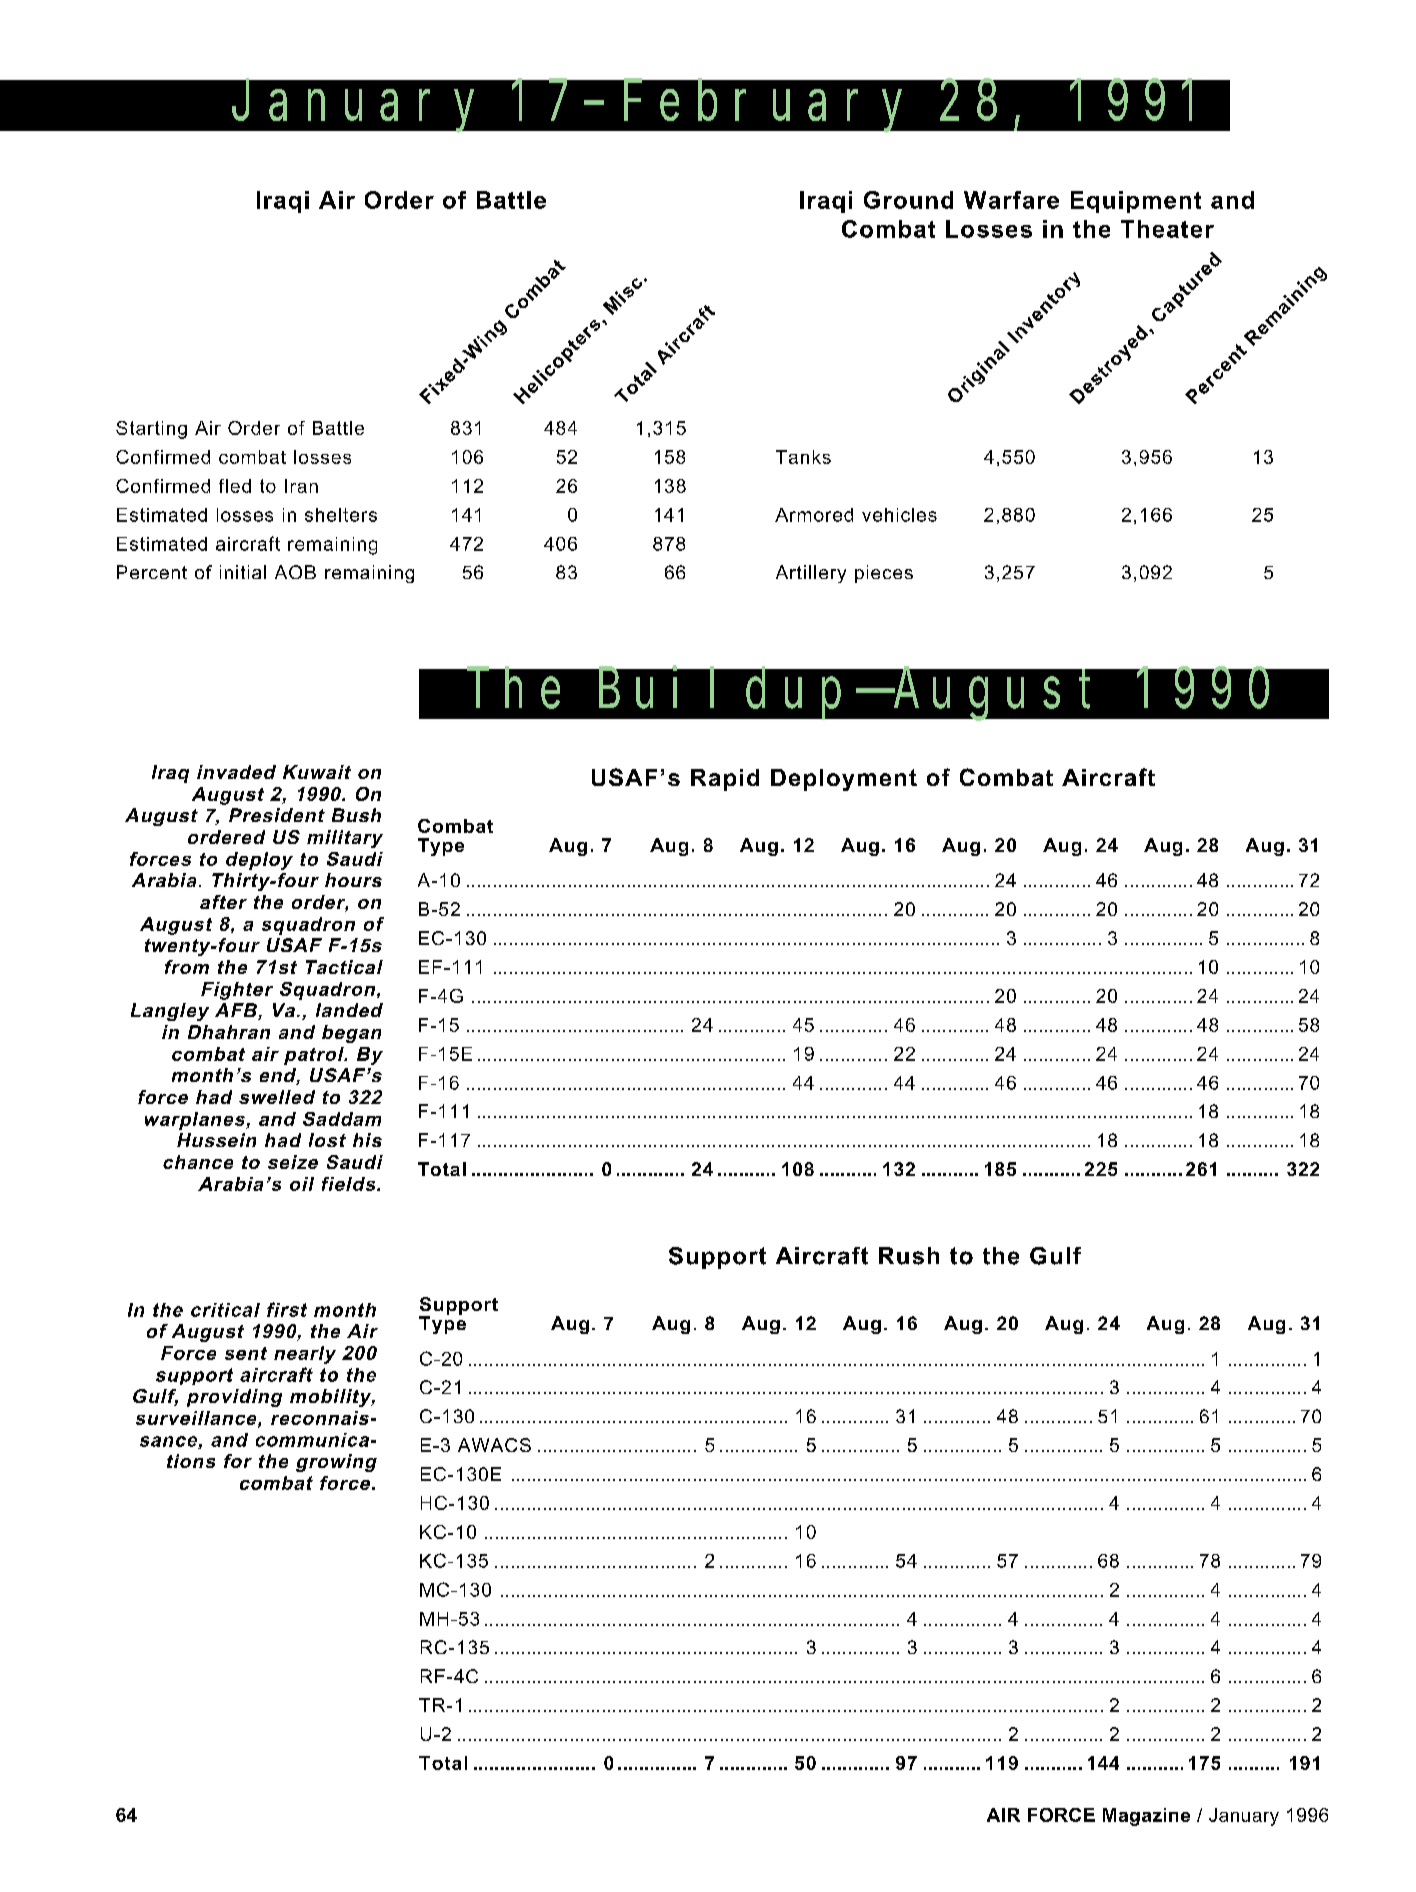 The image size is (1416, 1892). Describe the element at coordinates (1146, 1817) in the page. I see `Magazine` at that location.
